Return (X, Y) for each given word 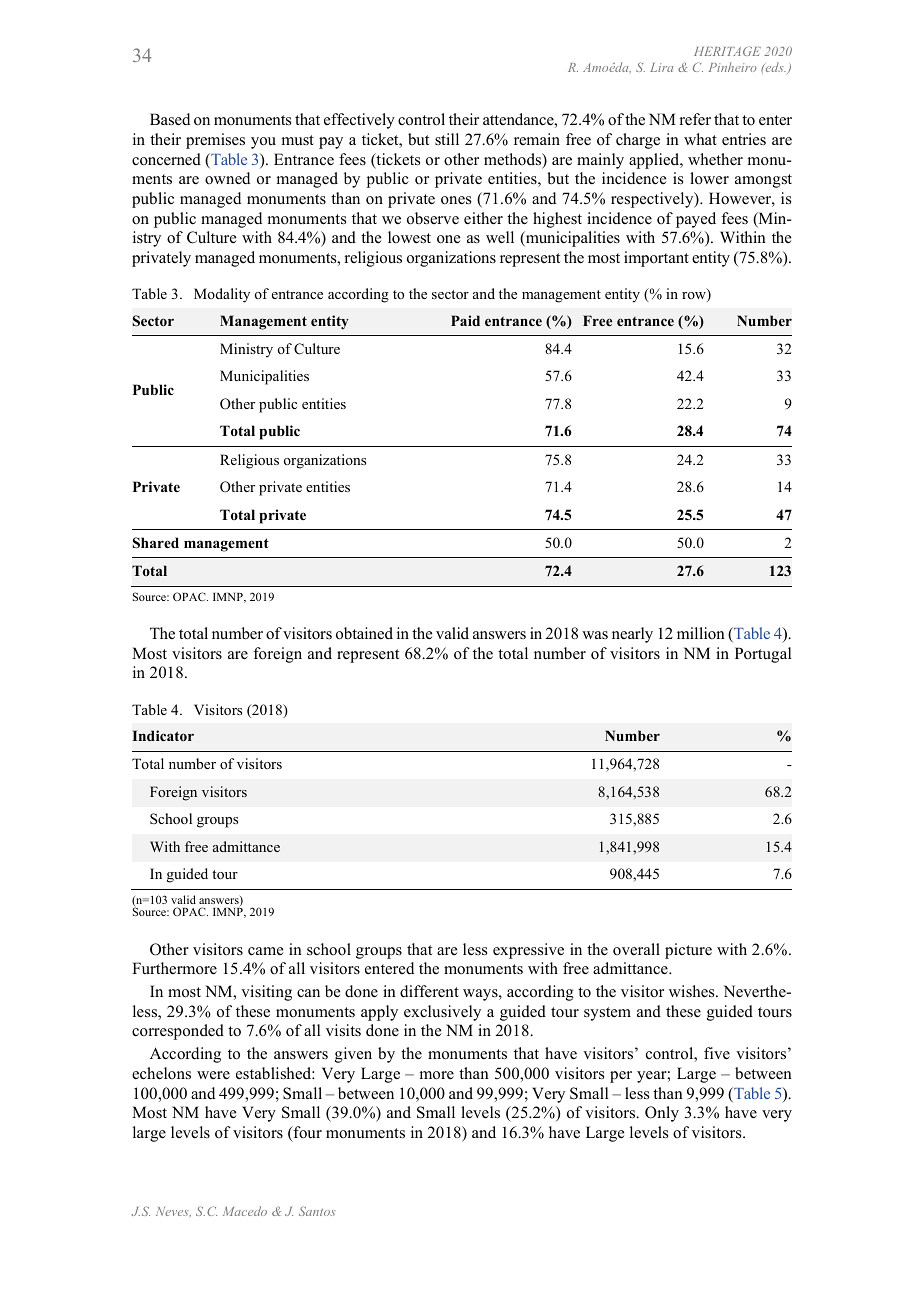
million (701, 633)
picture (688, 951)
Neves (173, 1212)
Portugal (763, 655)
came (265, 951)
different (429, 991)
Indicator (163, 735)
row (695, 297)
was (595, 635)
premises (215, 141)
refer (695, 119)
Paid (465, 320)
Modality (222, 295)
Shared (156, 543)
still (447, 139)
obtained (364, 633)
